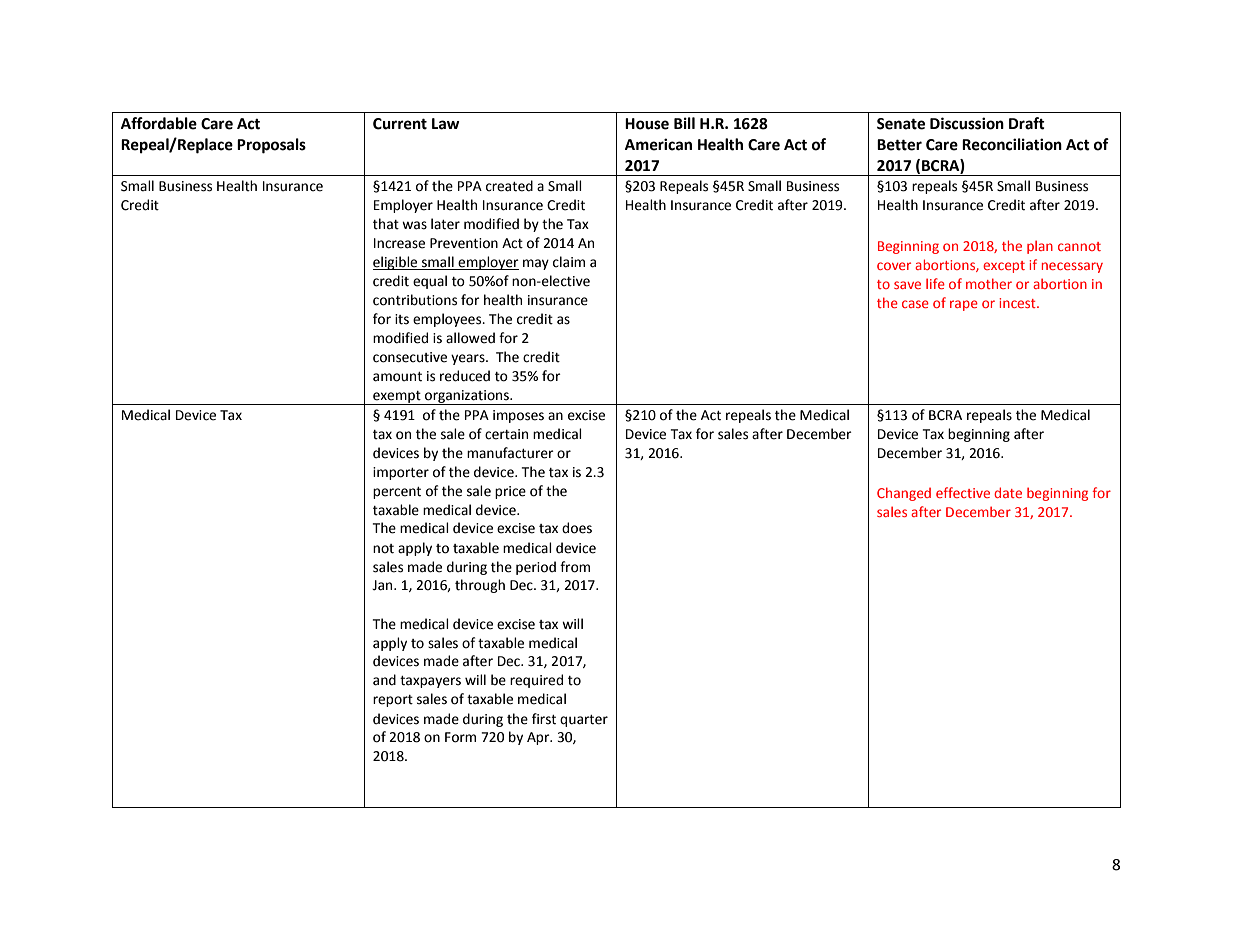  I want to click on American, so click(658, 144).
